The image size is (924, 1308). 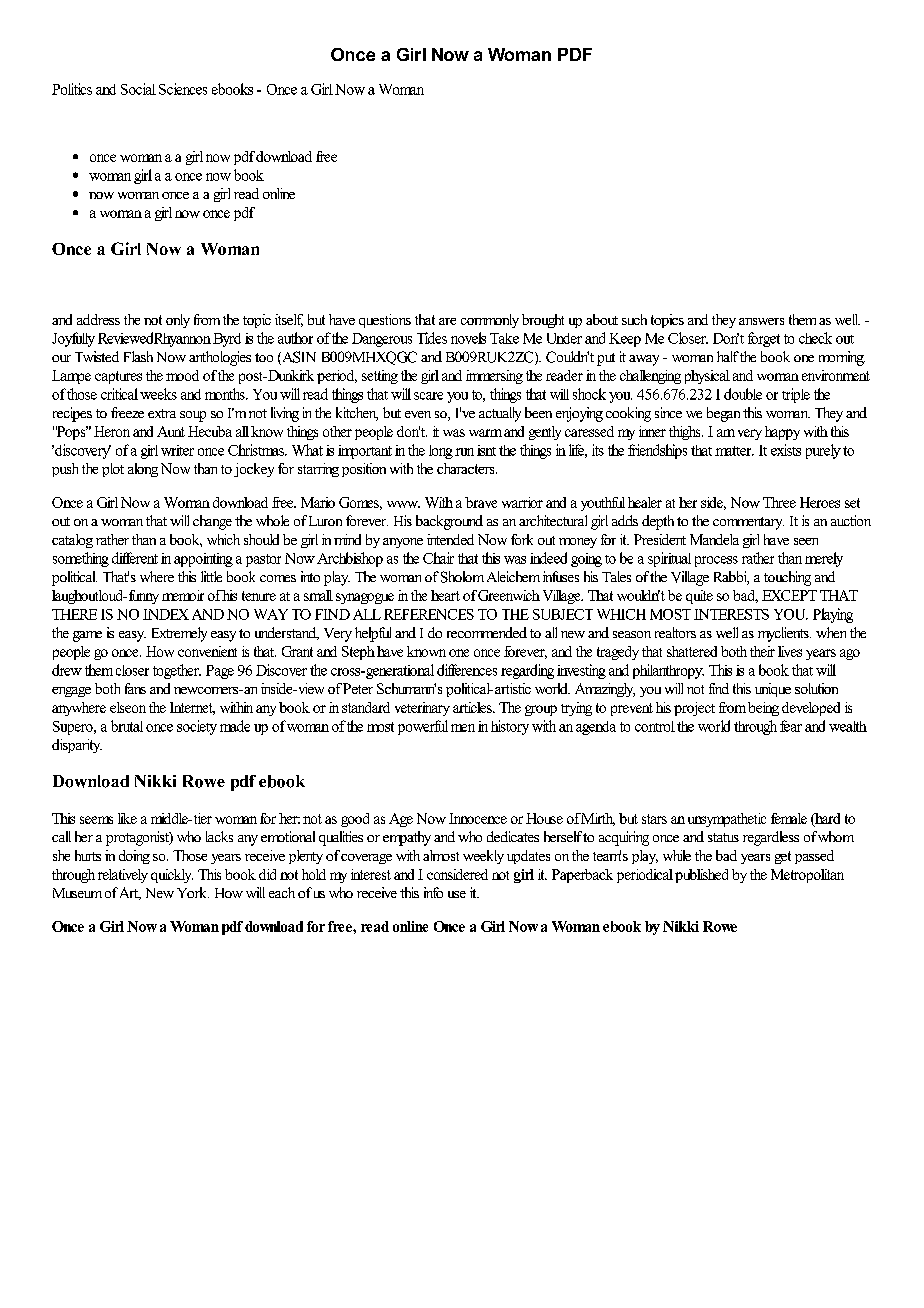 I want to click on novels, so click(x=468, y=338).
